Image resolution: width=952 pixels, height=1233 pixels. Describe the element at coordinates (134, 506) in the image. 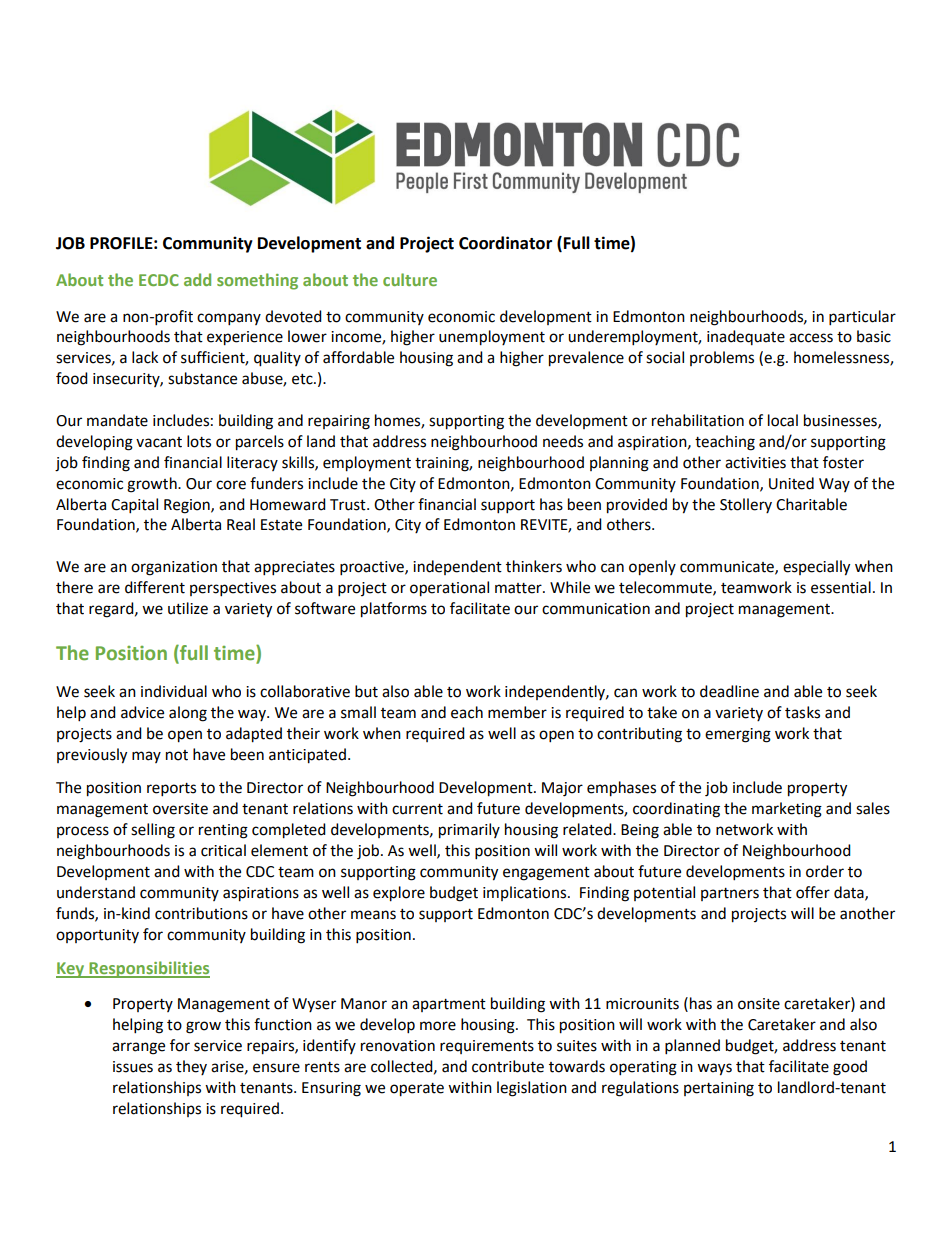

I see `Capital` at that location.
